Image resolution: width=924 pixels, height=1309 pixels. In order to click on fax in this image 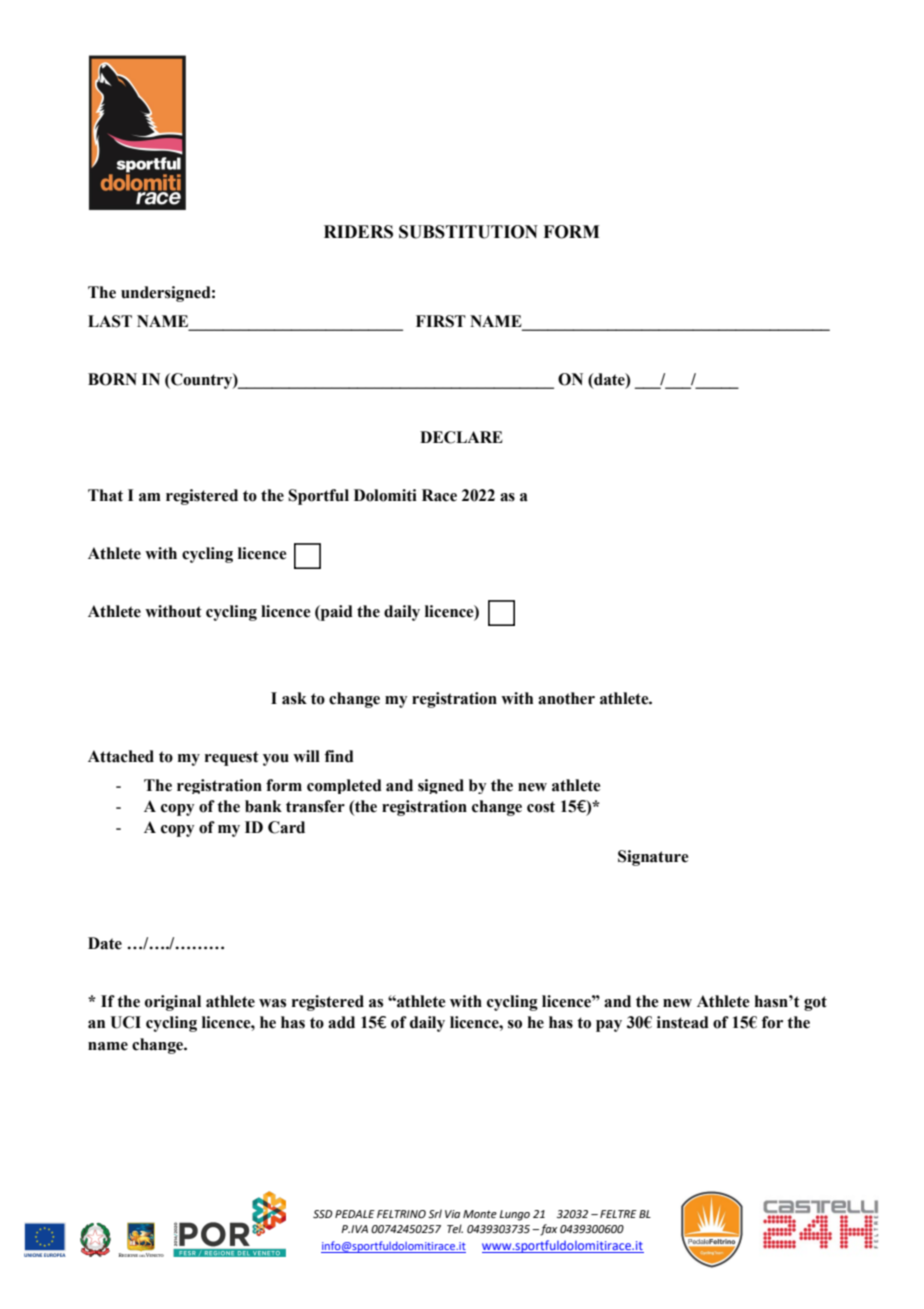, I will do `click(547, 1230)`.
